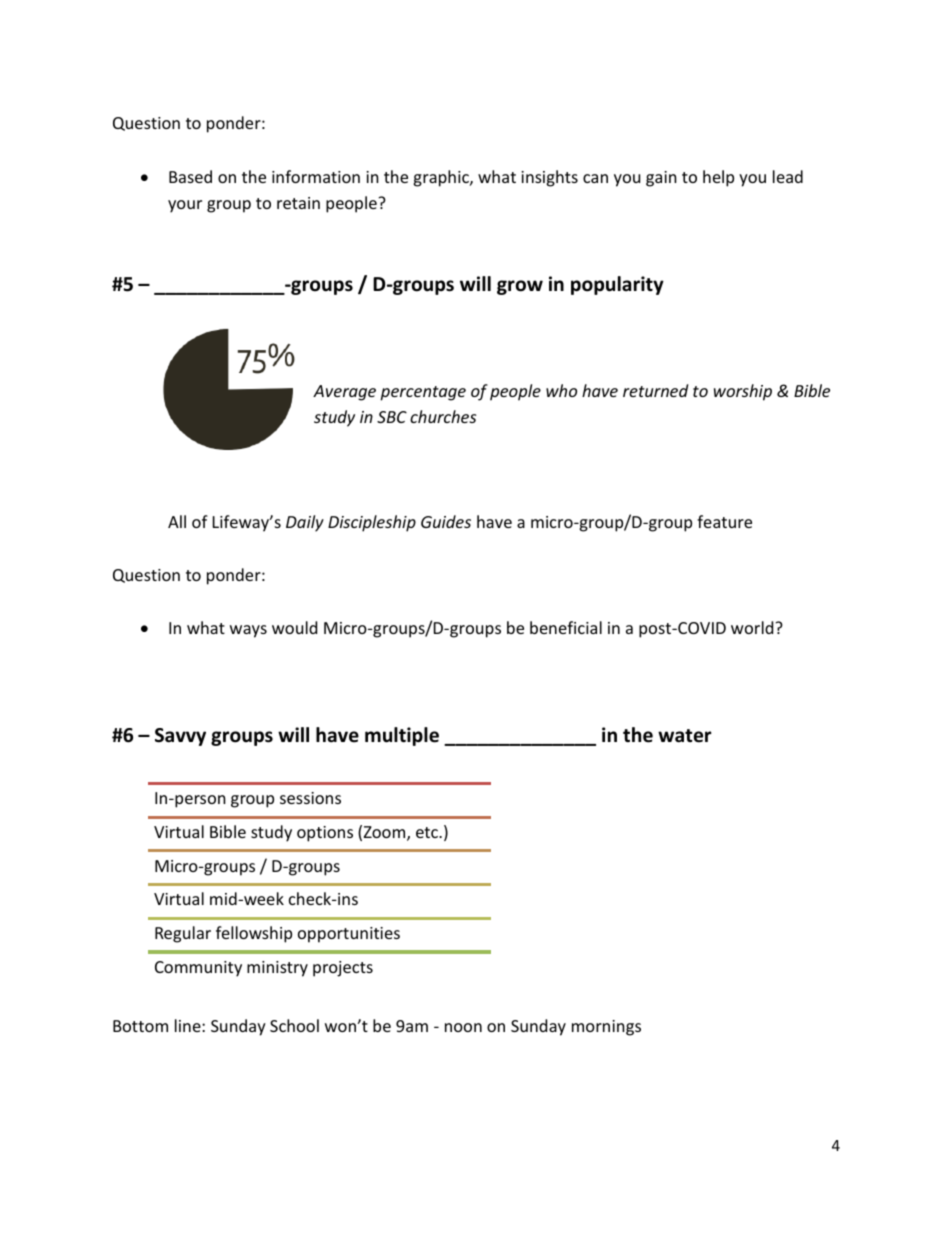 The width and height of the page is (952, 1233). What do you see at coordinates (724, 521) in the page?
I see `feature` at bounding box center [724, 521].
